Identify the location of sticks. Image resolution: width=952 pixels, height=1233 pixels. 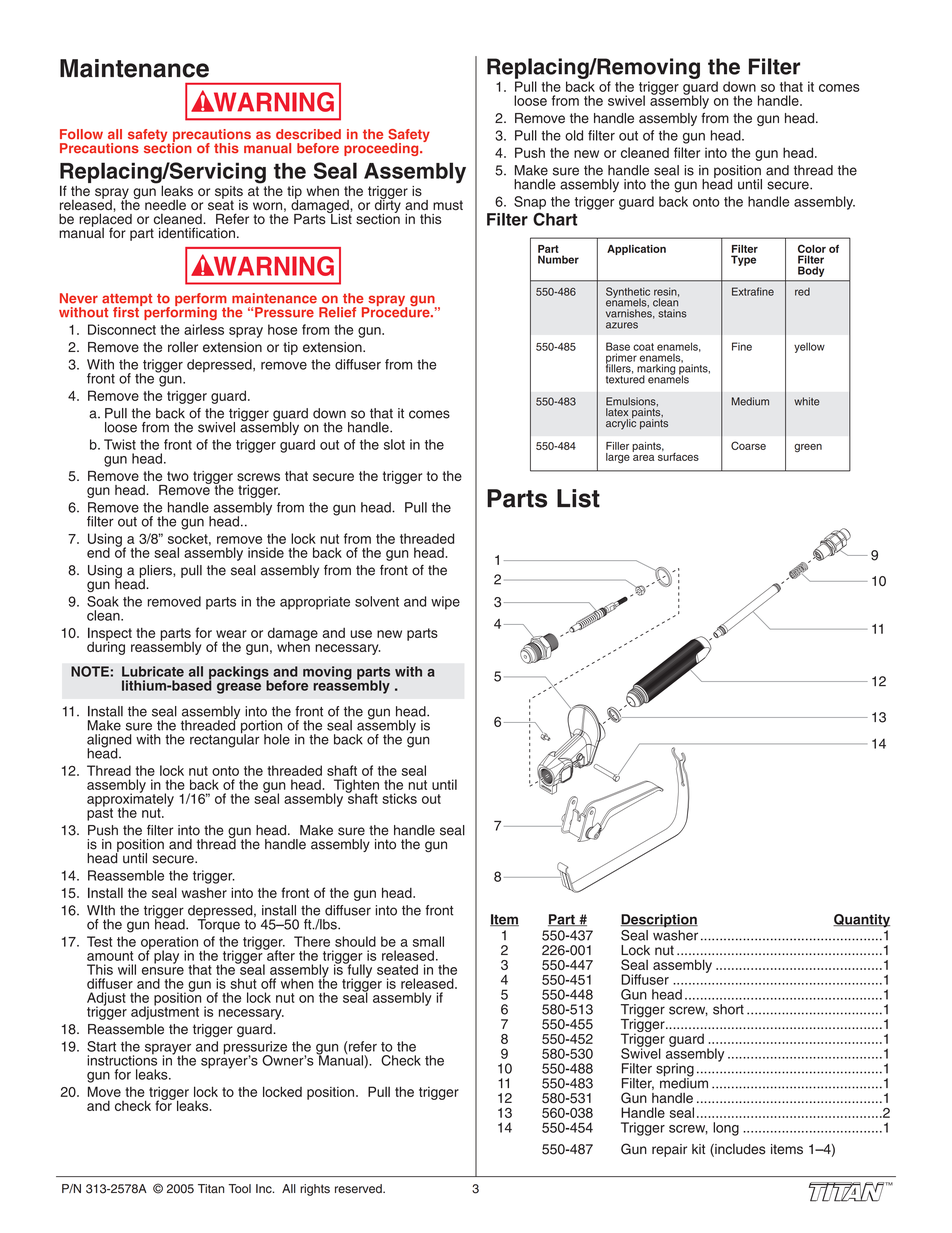
(399, 798).
